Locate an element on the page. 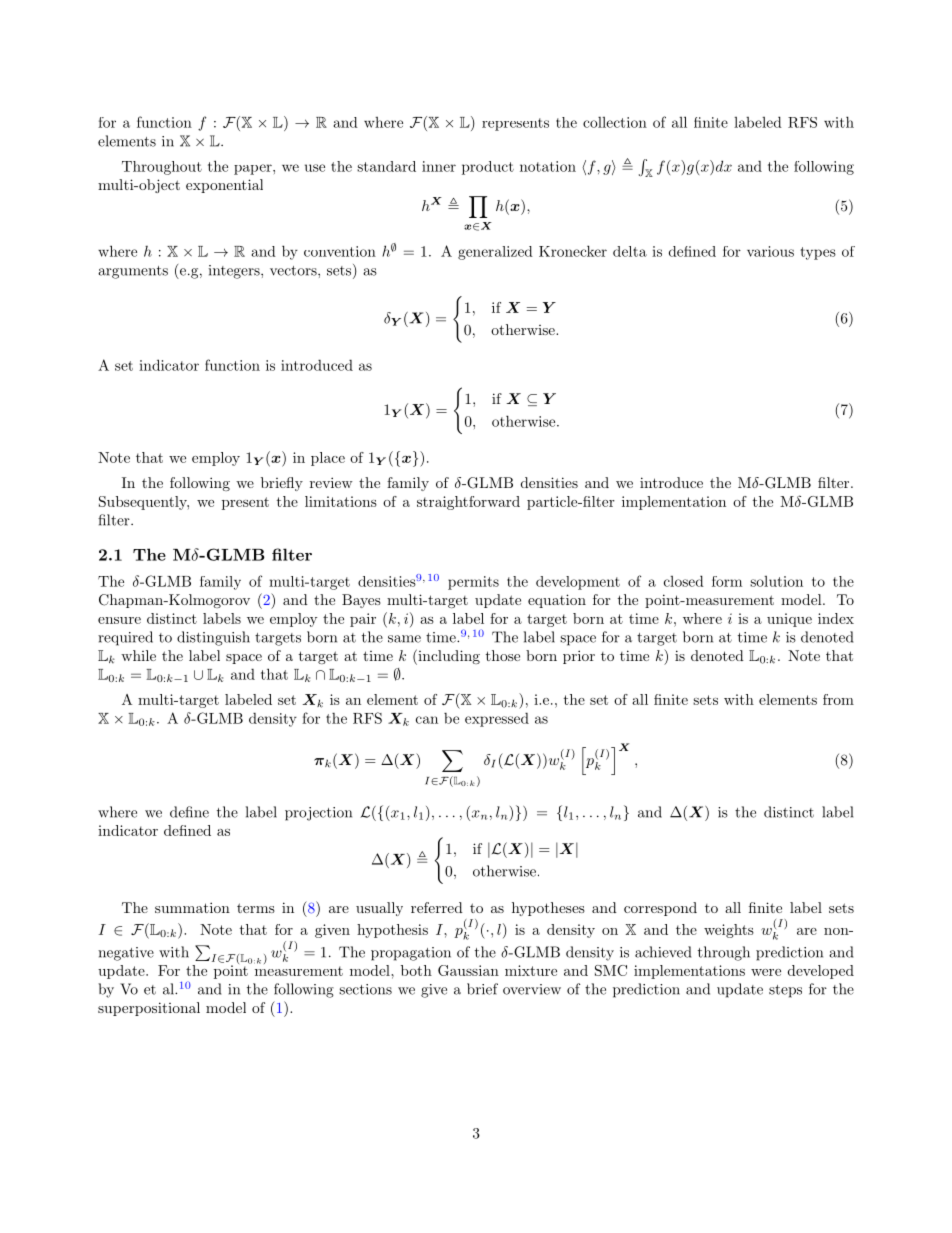  paper is located at coordinates (254, 169).
